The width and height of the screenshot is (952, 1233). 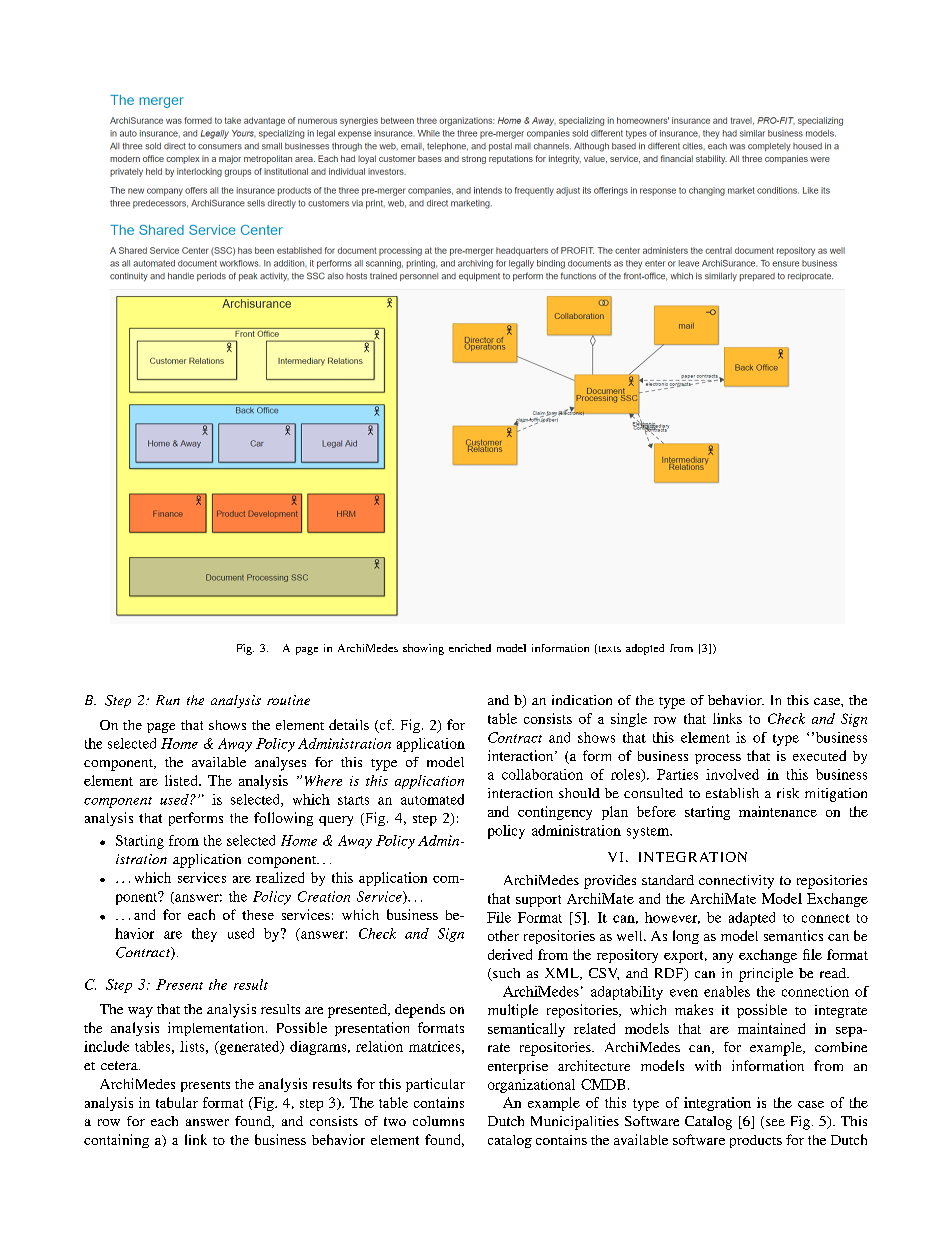 What do you see at coordinates (775, 1122) in the screenshot?
I see `see` at bounding box center [775, 1122].
